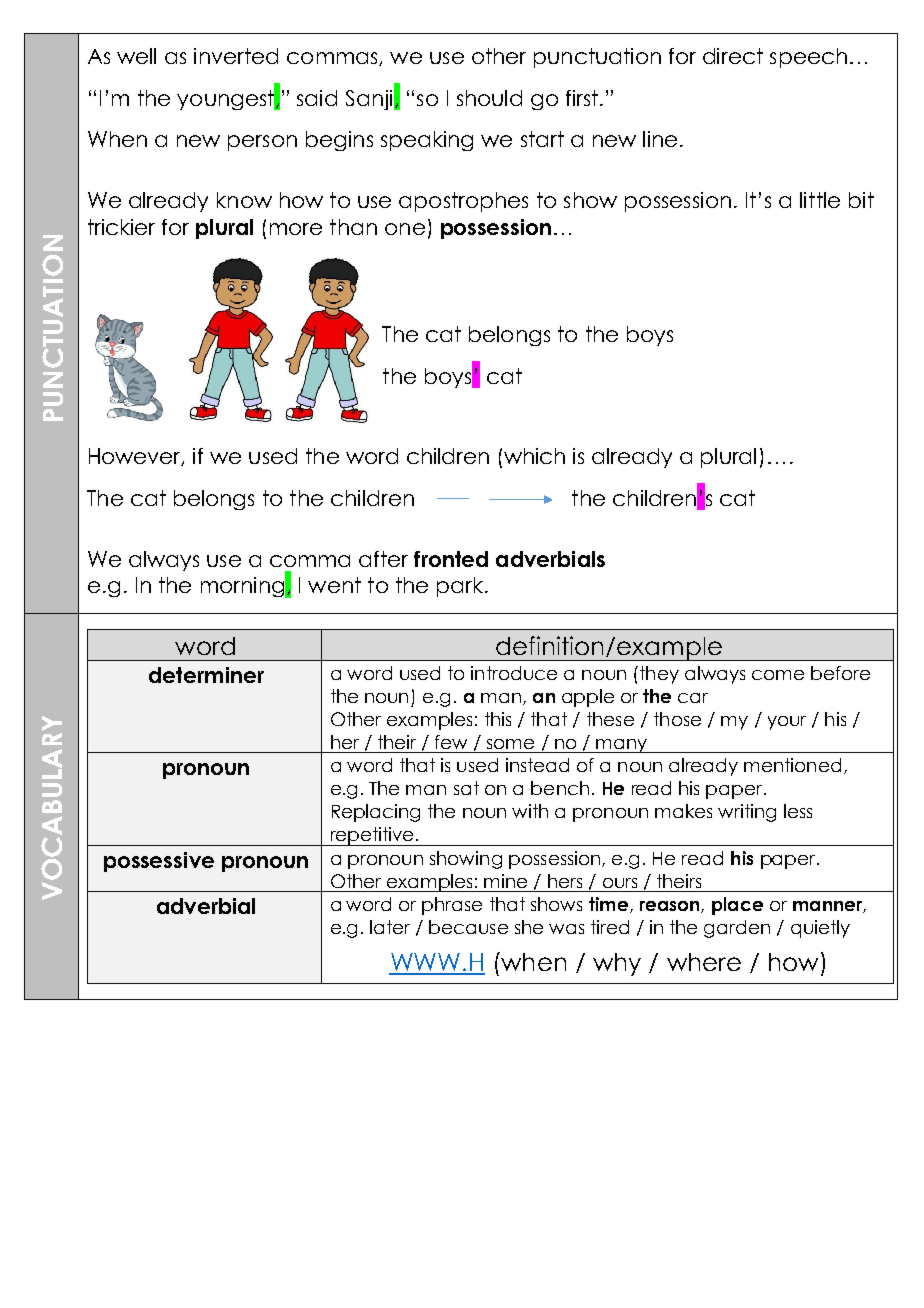 This document has width=924, height=1308. I want to click on which, so click(534, 456).
